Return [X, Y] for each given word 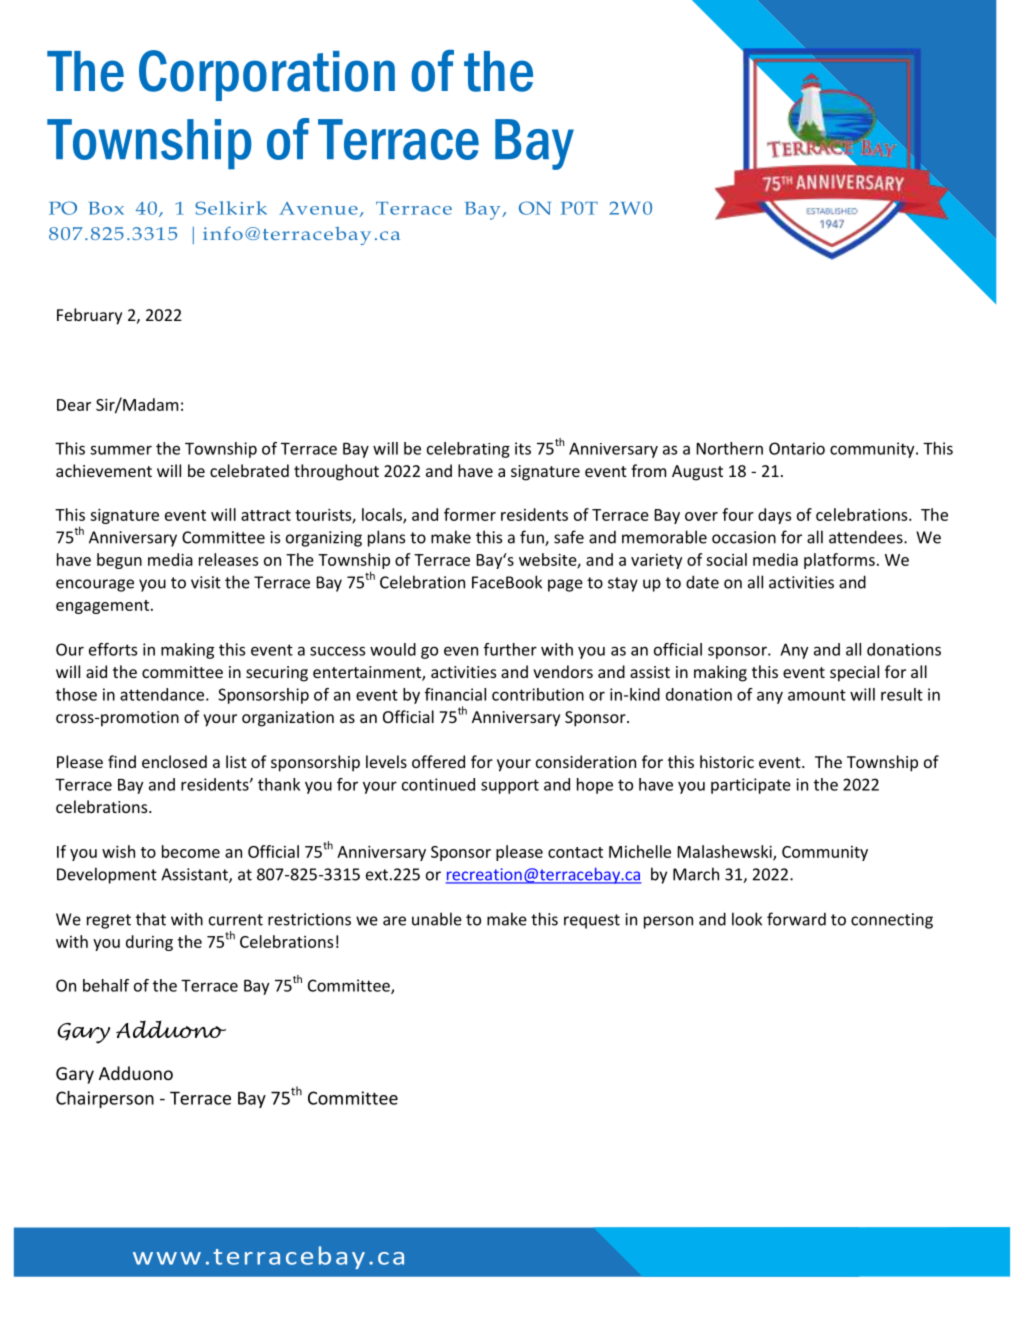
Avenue [318, 208]
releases [228, 559]
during [149, 943]
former [470, 514]
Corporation [267, 75]
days [774, 516]
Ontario [797, 448]
